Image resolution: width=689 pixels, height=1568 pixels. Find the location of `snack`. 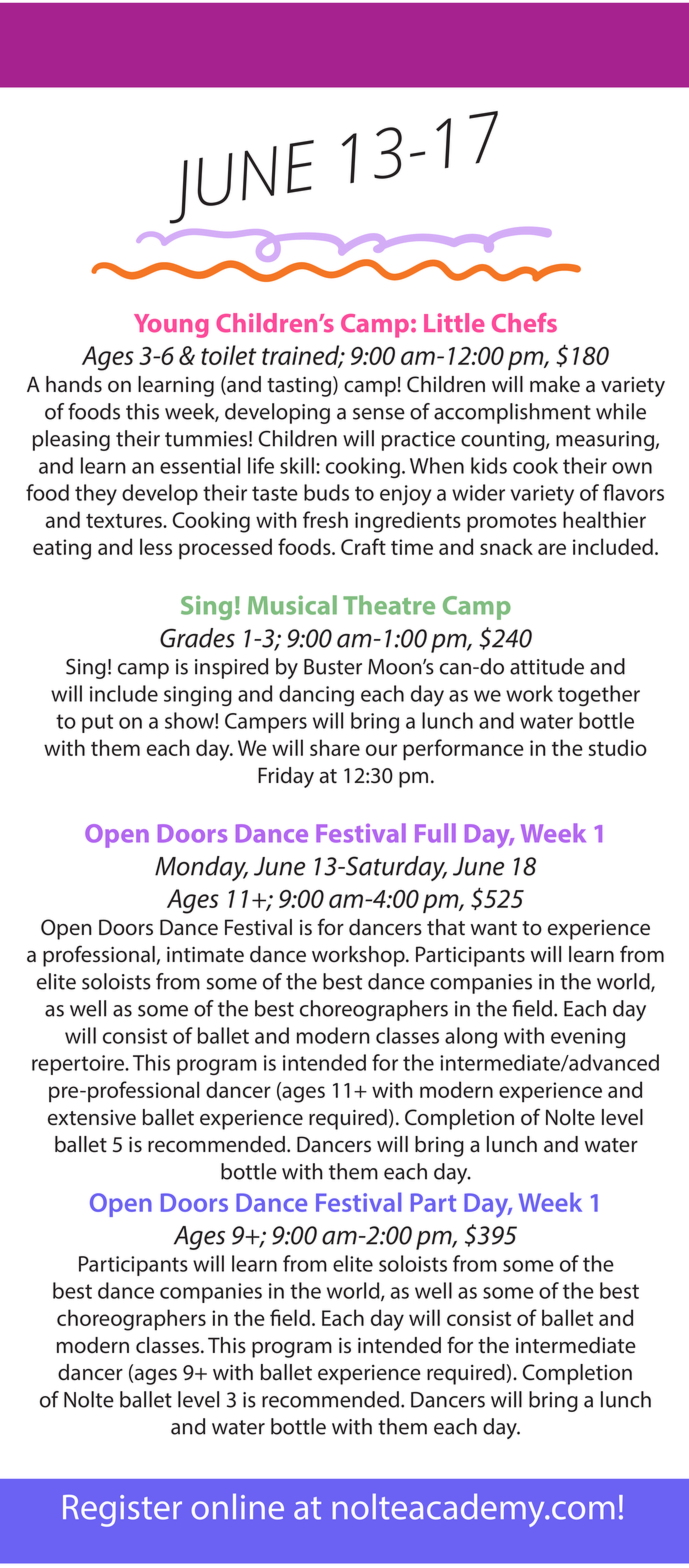

snack is located at coordinates (506, 546).
